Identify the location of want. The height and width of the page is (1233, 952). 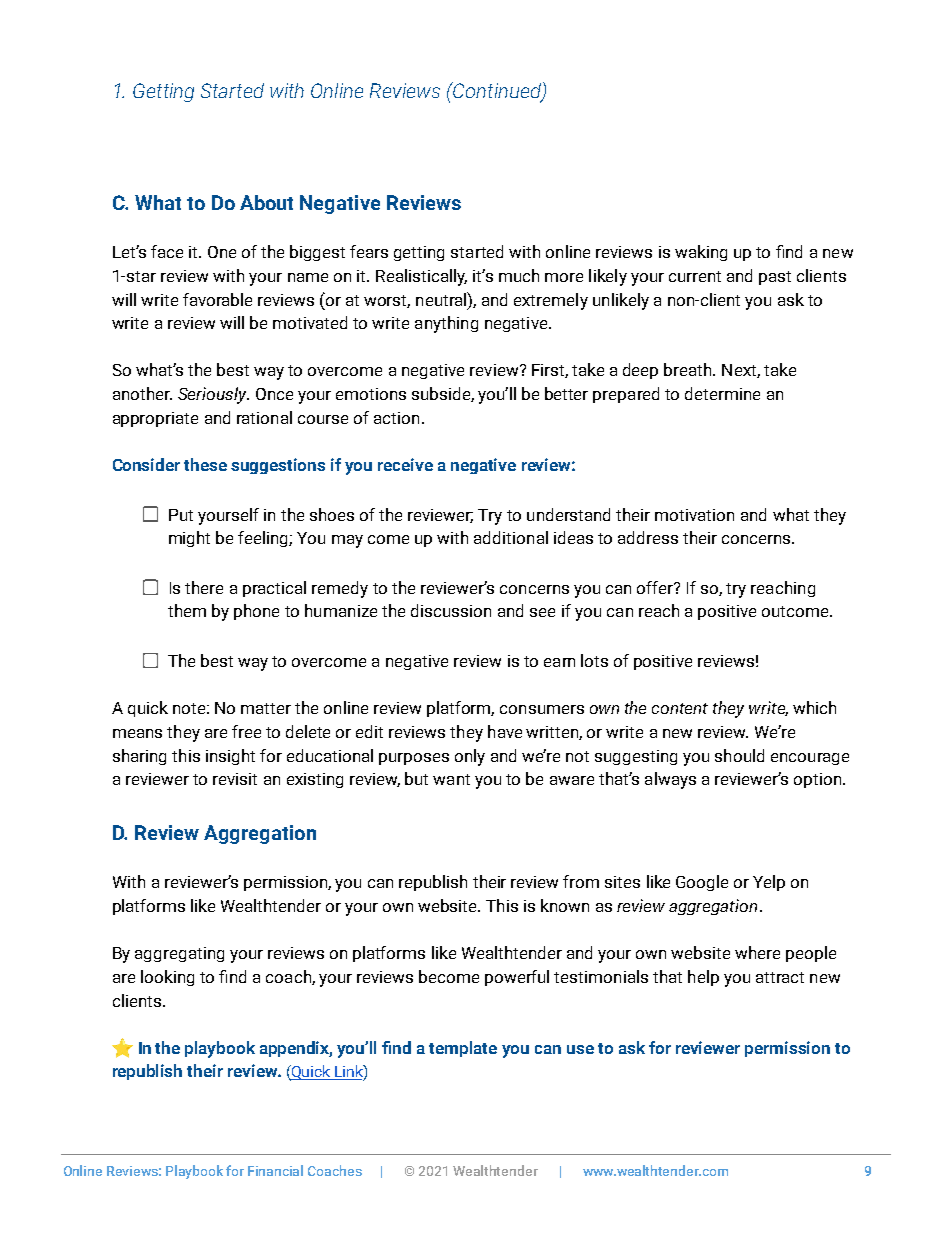
(451, 779).
